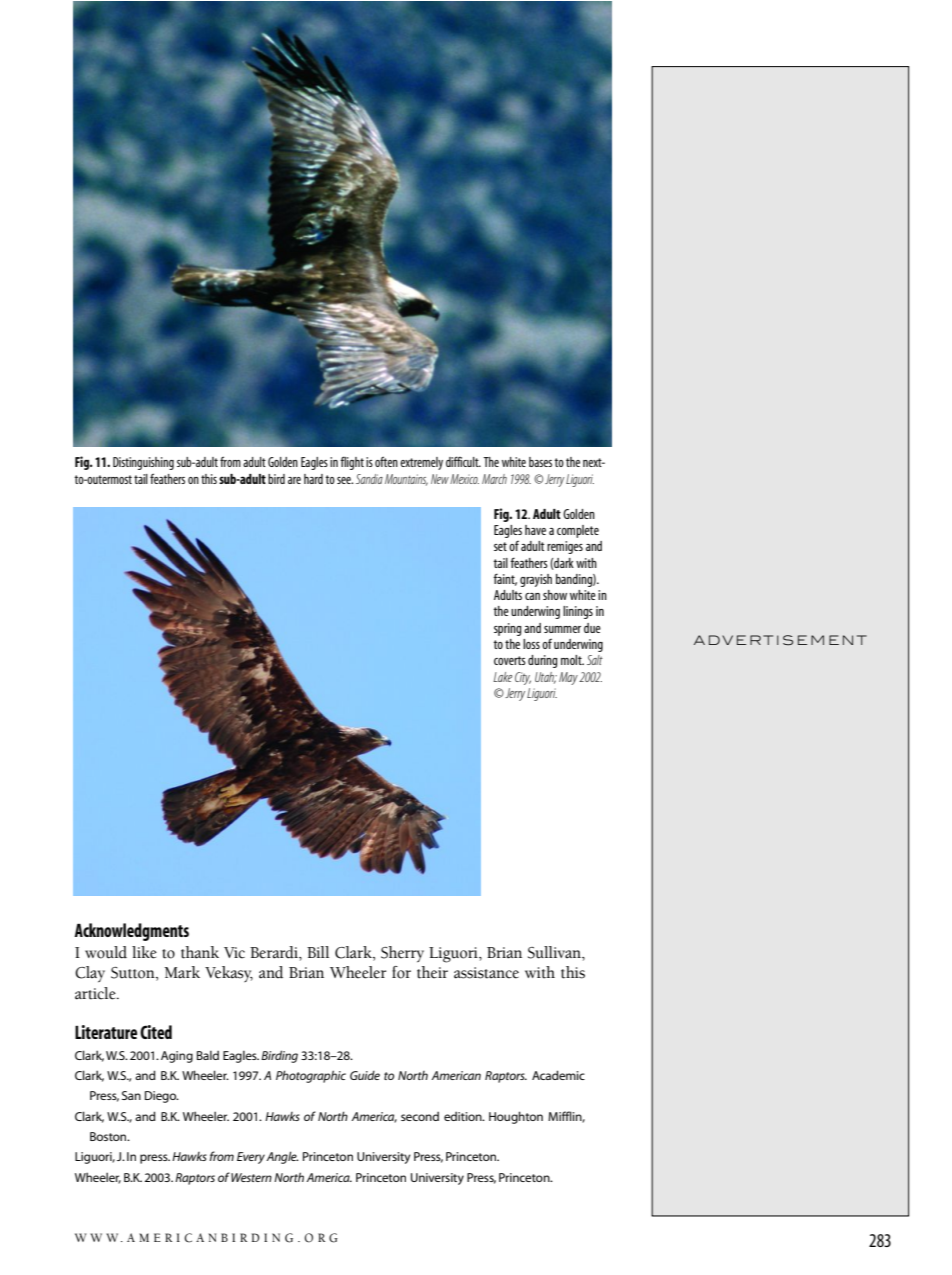 The image size is (952, 1275). What do you see at coordinates (109, 1136) in the image?
I see `Boston` at bounding box center [109, 1136].
